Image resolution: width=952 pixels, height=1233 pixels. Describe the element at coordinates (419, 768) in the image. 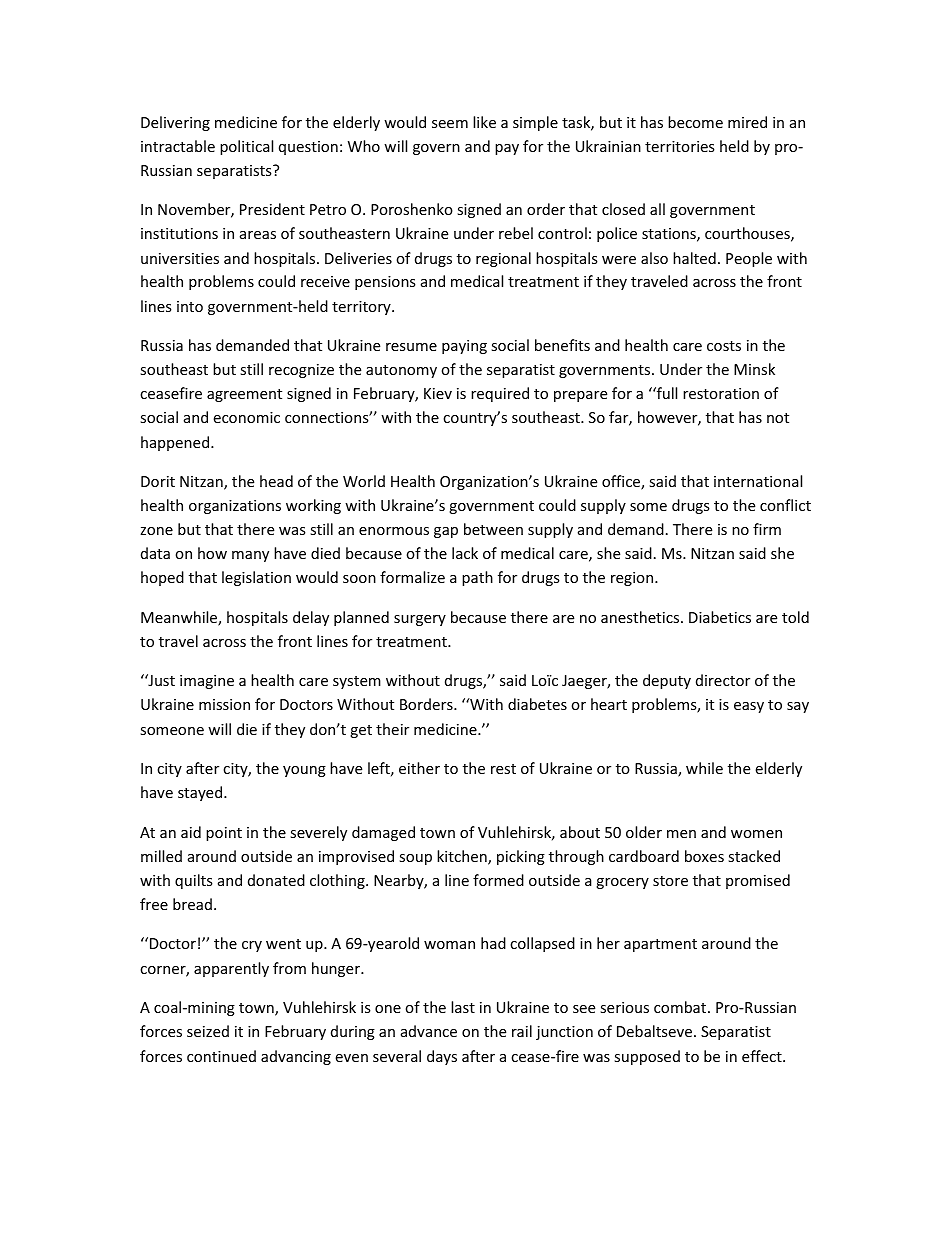

I see `either` at that location.
